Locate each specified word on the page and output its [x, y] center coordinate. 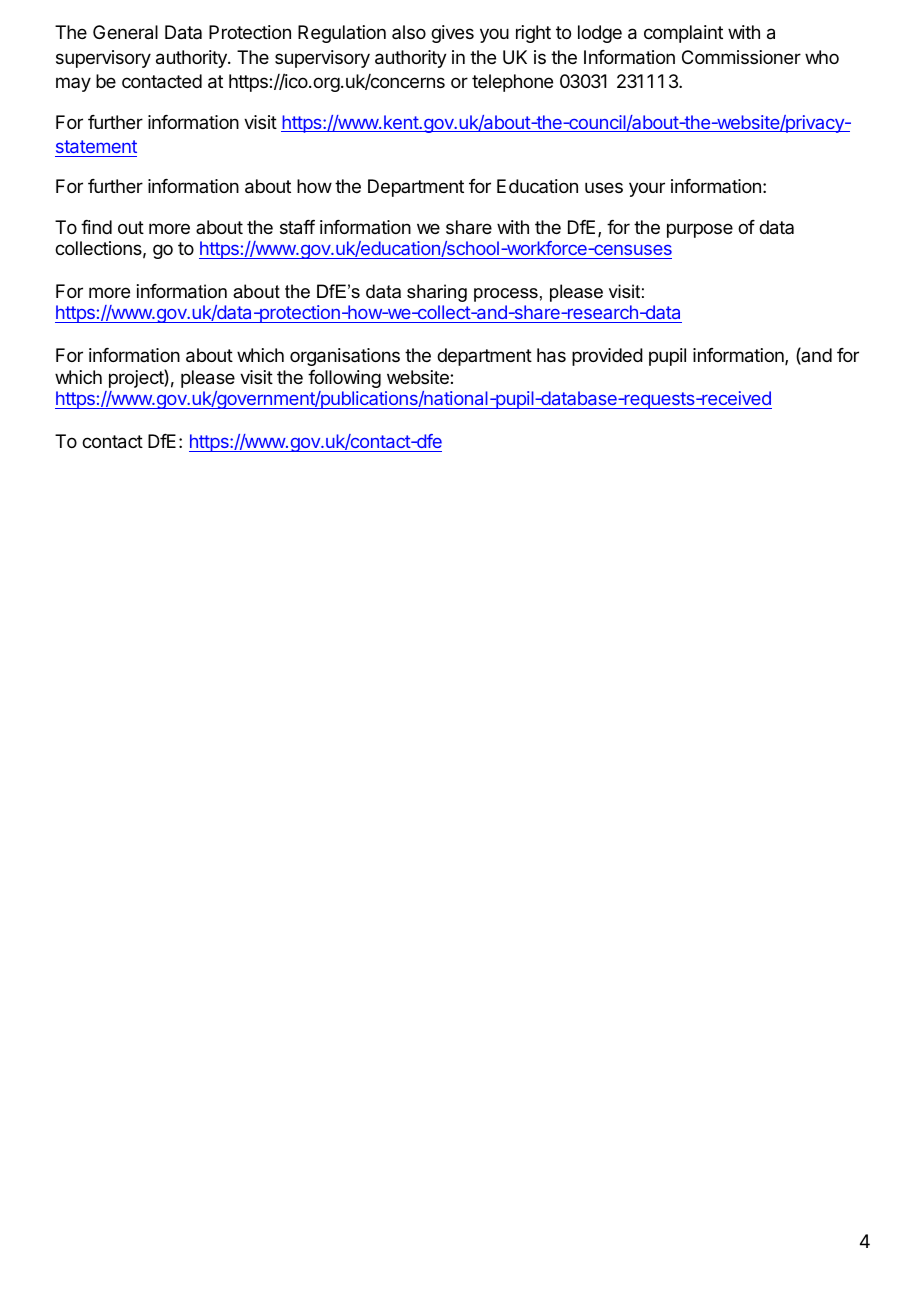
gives [452, 34]
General [125, 32]
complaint [683, 34]
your [647, 189]
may [73, 84]
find [96, 227]
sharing [437, 293]
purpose [700, 230]
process [506, 295]
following [344, 379]
